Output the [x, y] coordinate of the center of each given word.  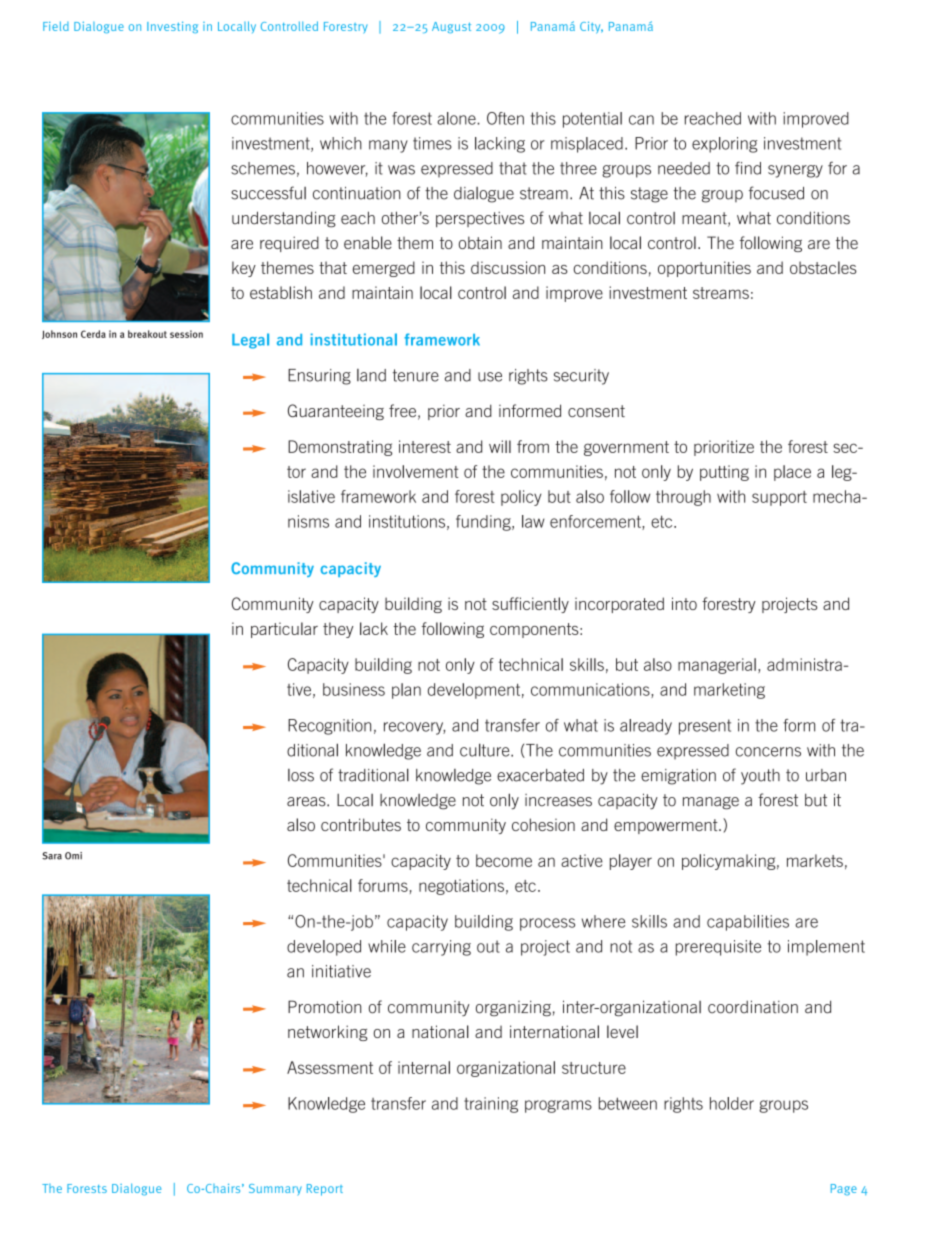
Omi [73, 856]
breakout [147, 334]
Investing [172, 27]
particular [284, 630]
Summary [275, 1190]
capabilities [748, 923]
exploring [724, 145]
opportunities [704, 269]
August [451, 27]
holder [732, 1103]
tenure [416, 375]
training [491, 1105]
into [684, 603]
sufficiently [530, 605]
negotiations [461, 887]
